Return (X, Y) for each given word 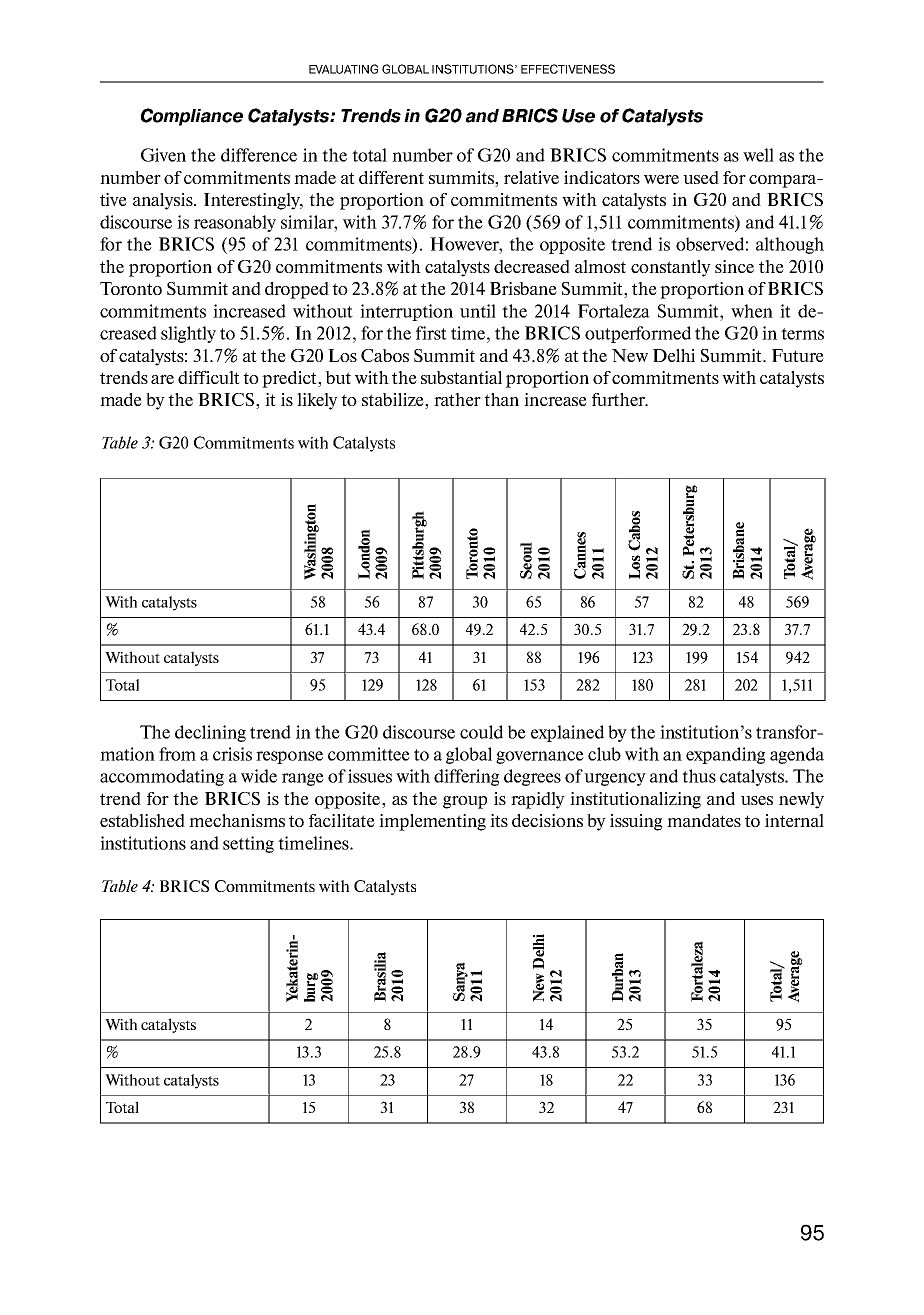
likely (317, 401)
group (465, 802)
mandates (704, 820)
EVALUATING (343, 69)
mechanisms (237, 820)
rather (457, 399)
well (758, 155)
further (619, 399)
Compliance (192, 117)
